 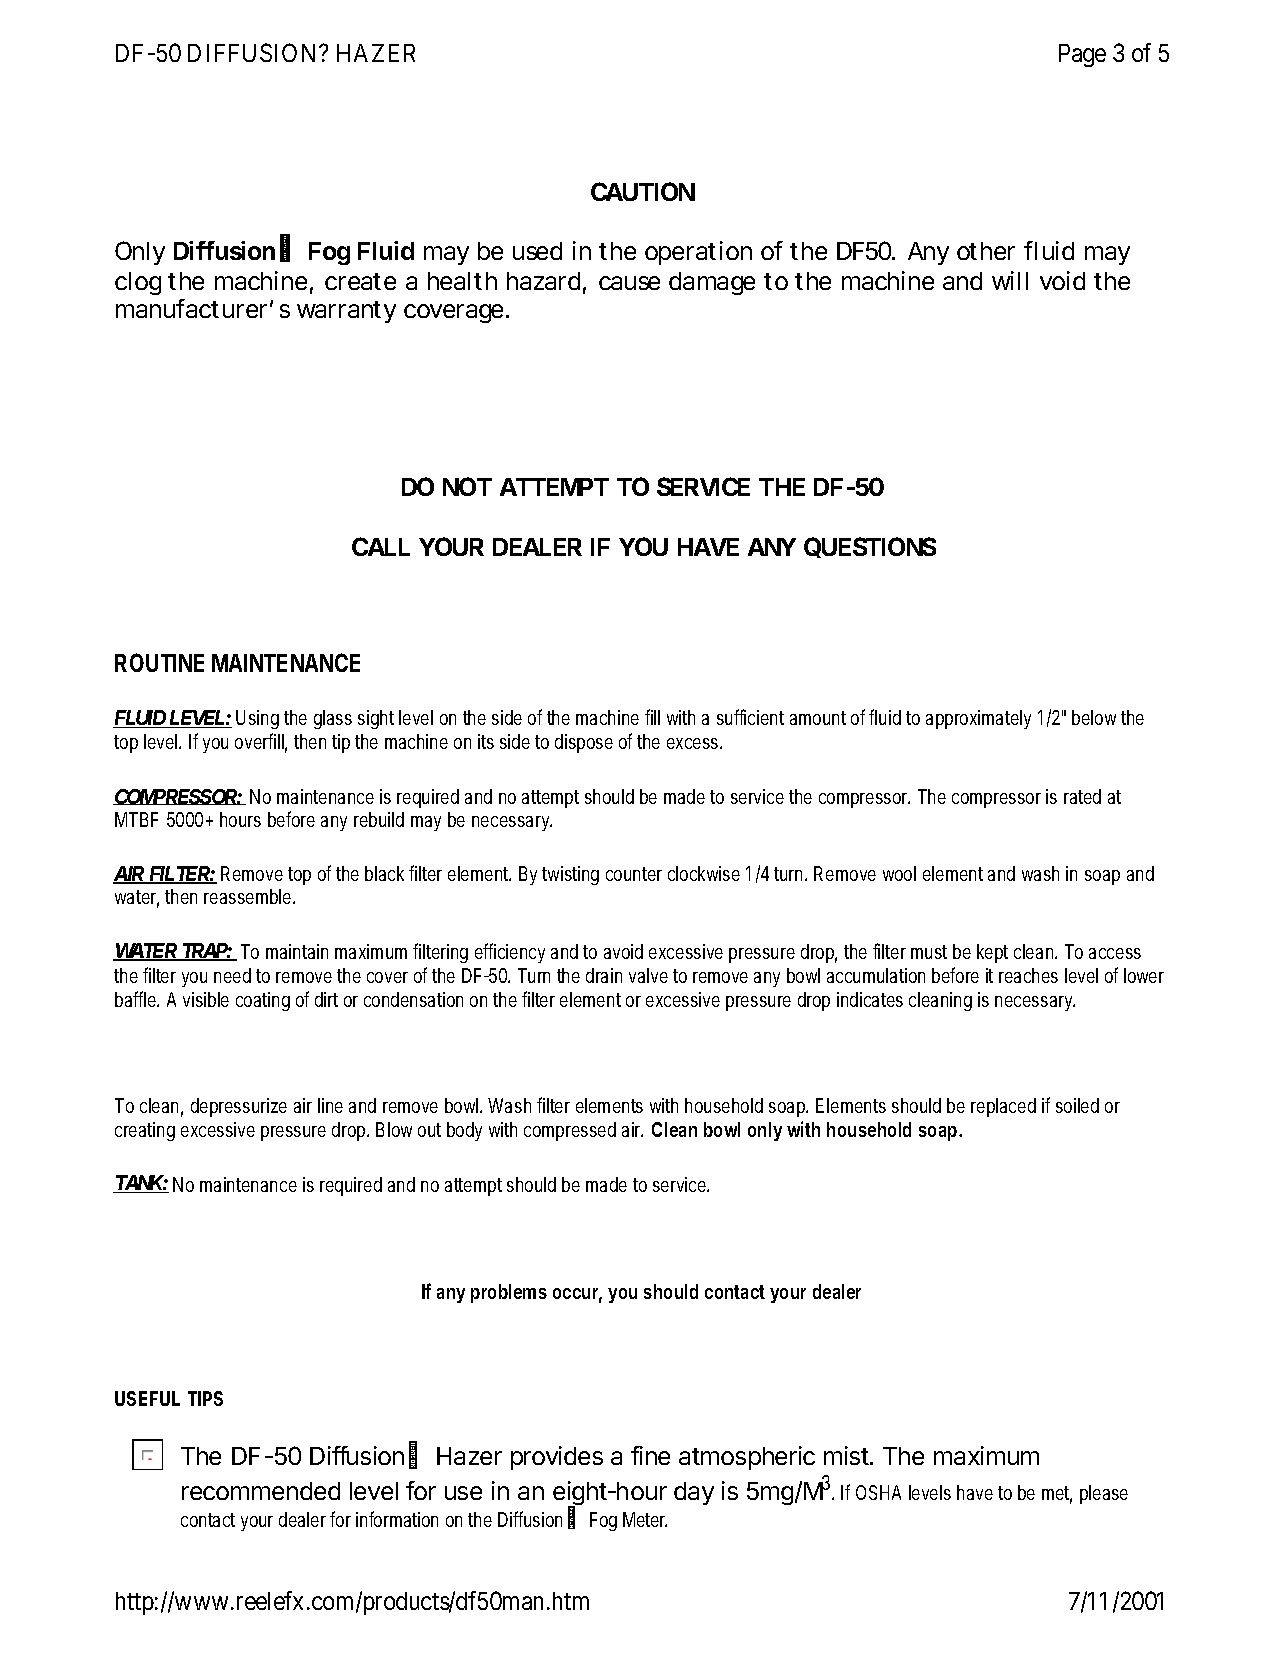 I want to click on create, so click(x=360, y=281).
